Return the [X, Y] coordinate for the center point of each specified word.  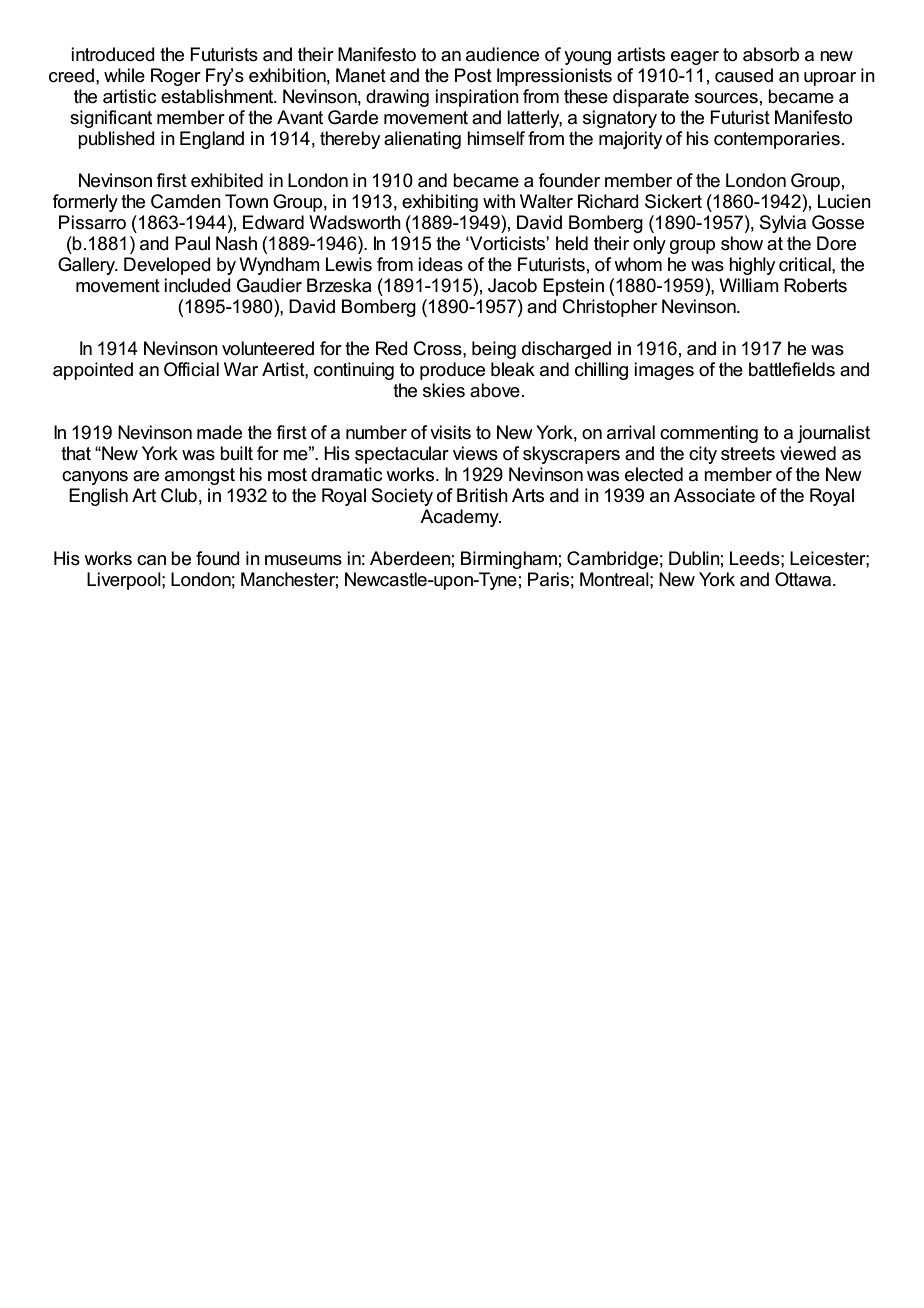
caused [744, 75]
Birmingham [509, 560]
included [197, 285]
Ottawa [804, 579]
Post [473, 75]
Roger [176, 77]
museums [303, 560]
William [749, 285]
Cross [439, 348]
